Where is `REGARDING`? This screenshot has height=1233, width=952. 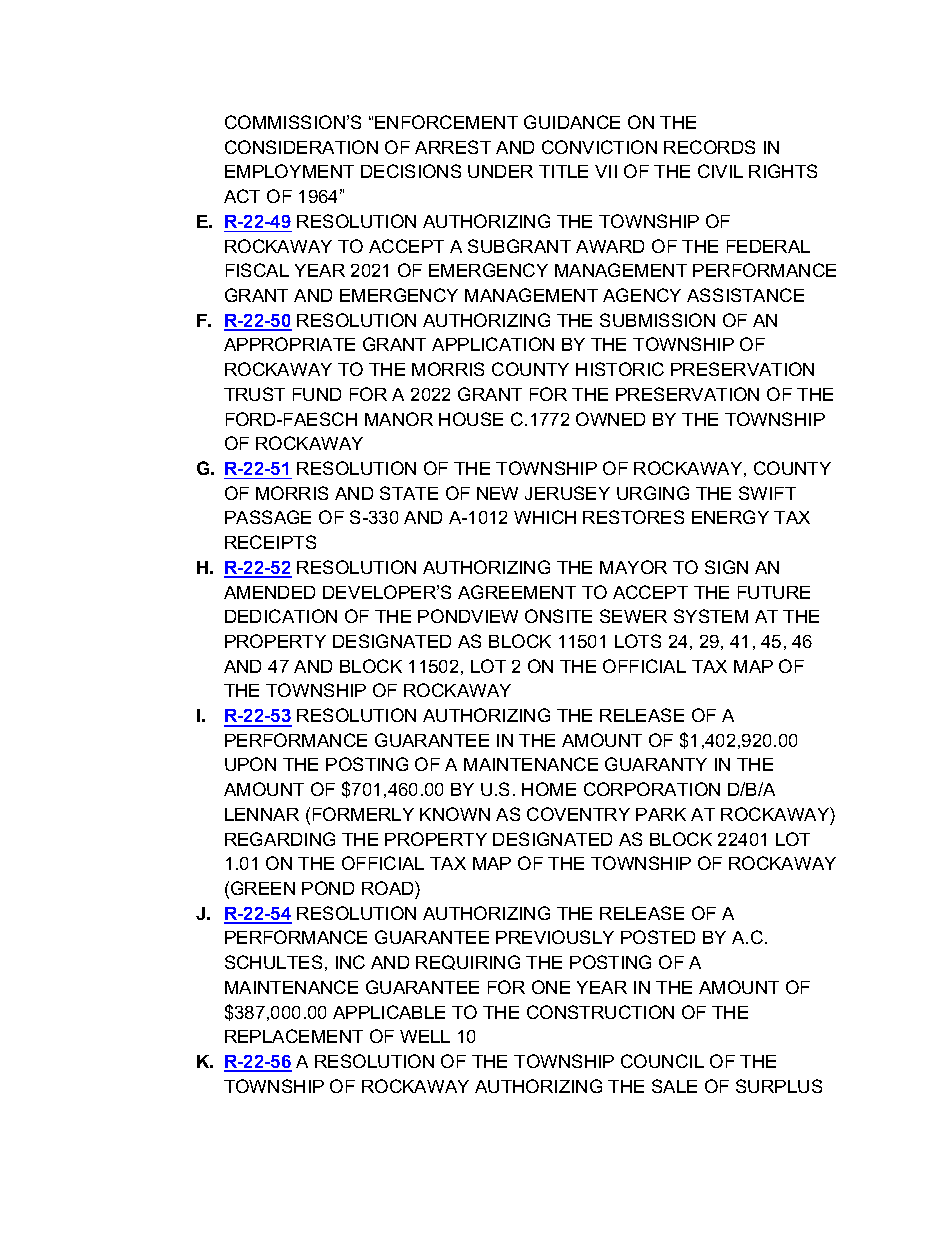
REGARDING is located at coordinates (280, 839).
